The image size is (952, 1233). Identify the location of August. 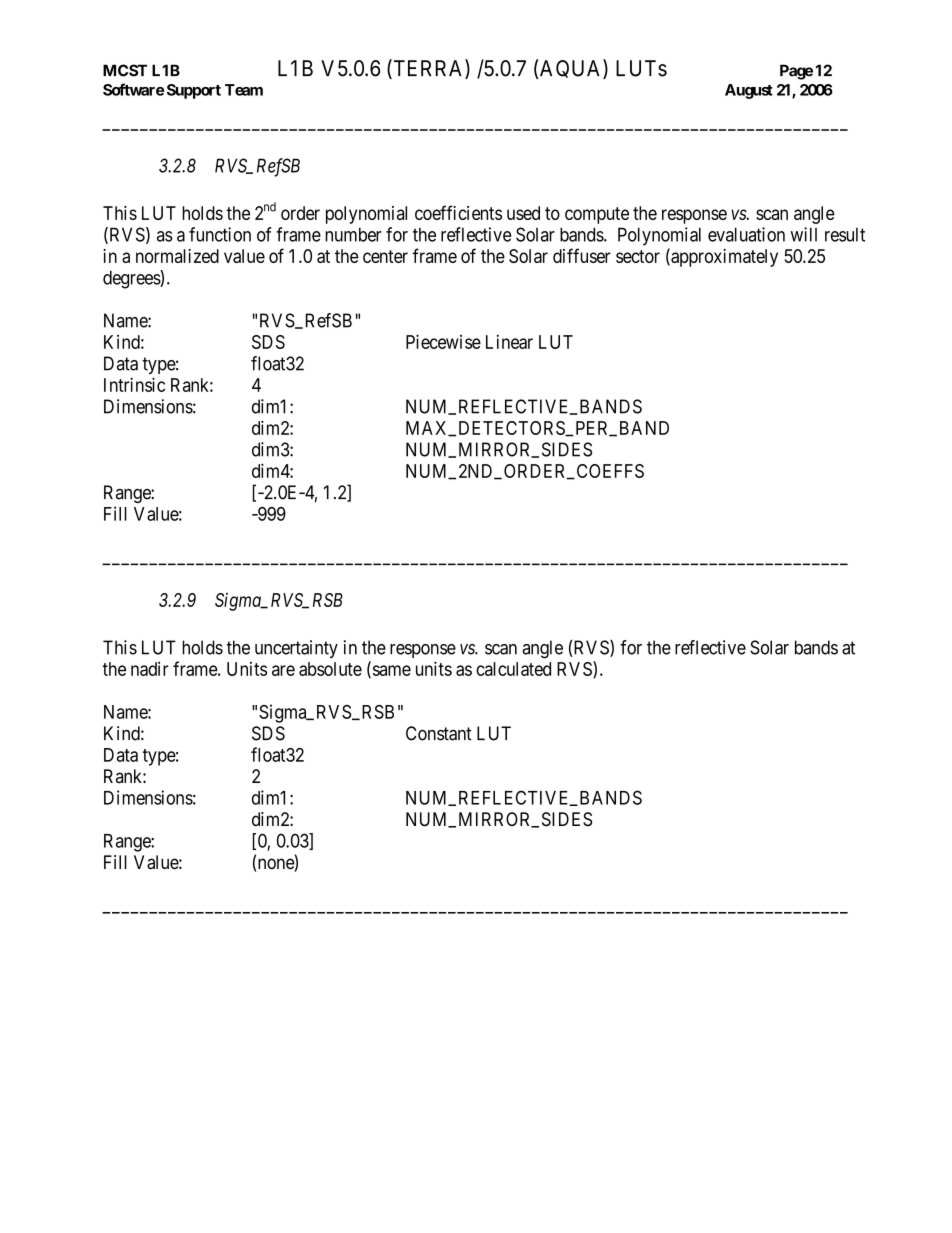
(749, 91).
